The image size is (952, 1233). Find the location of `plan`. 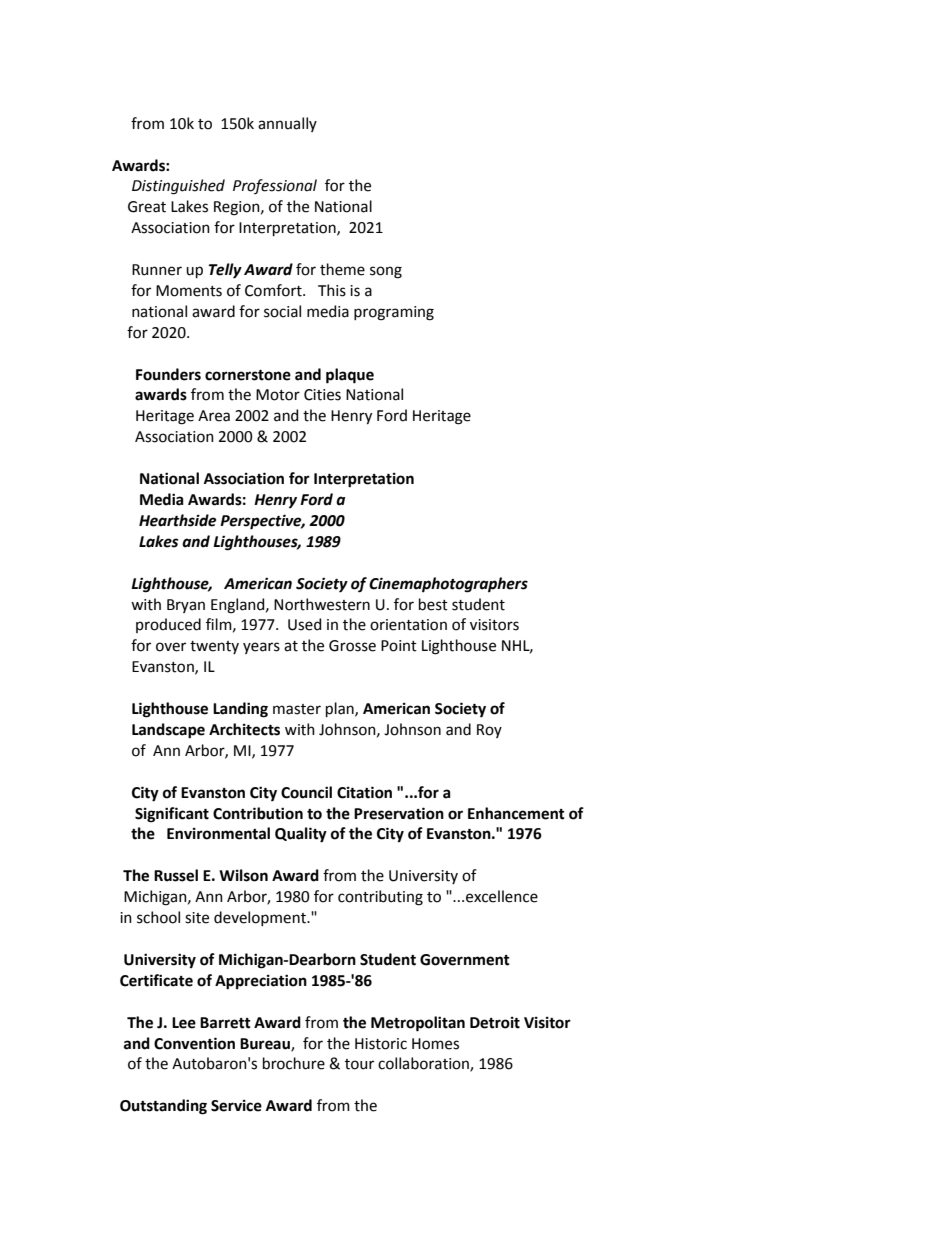

plan is located at coordinates (341, 709).
